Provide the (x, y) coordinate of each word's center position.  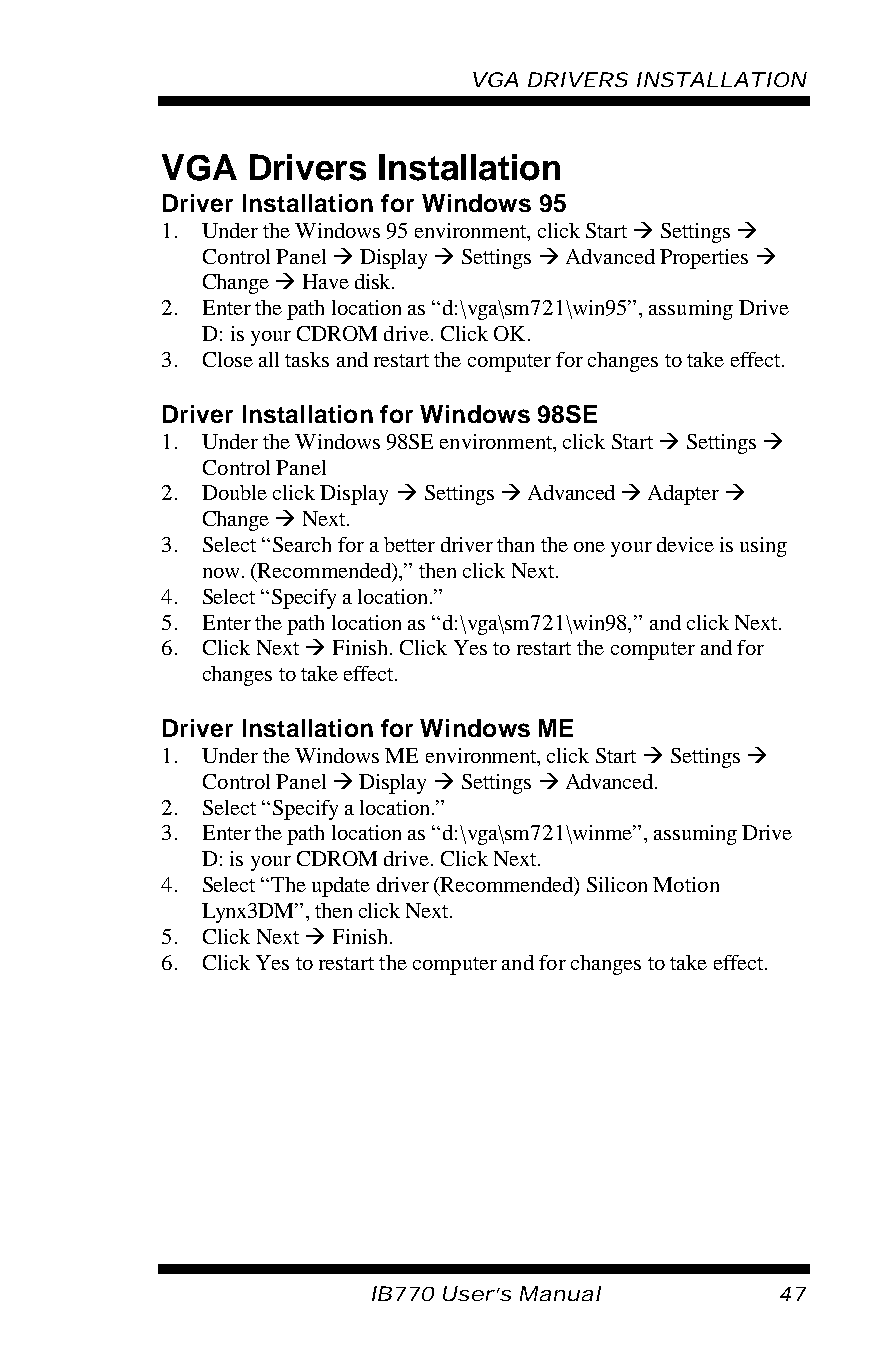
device (685, 544)
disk (374, 281)
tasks (307, 359)
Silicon (617, 884)
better (409, 544)
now (221, 573)
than (515, 544)
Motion (686, 884)
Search (302, 544)
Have (326, 281)
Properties (704, 259)
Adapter (683, 495)
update (341, 887)
